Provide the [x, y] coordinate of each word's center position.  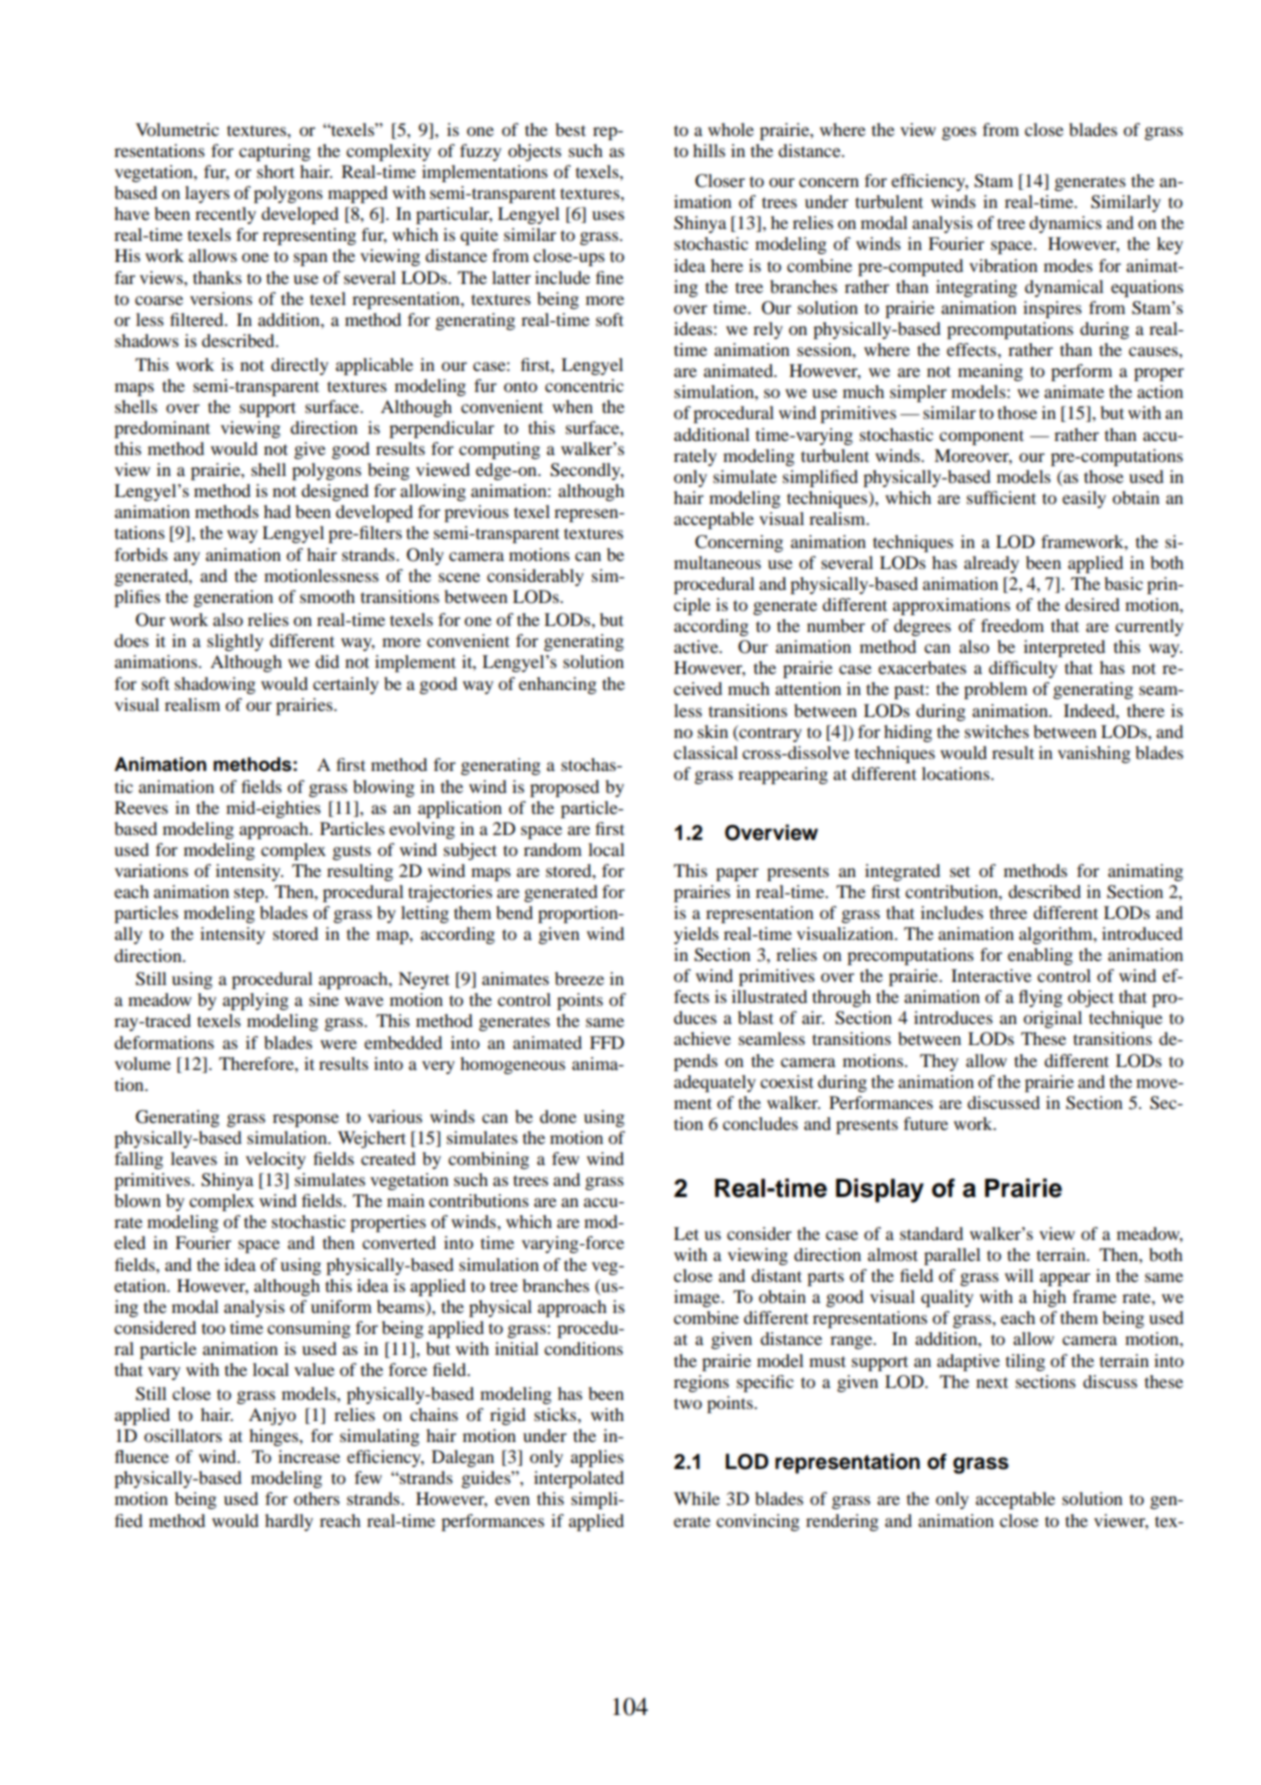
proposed [564, 788]
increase [309, 1456]
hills [709, 150]
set [960, 871]
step [250, 894]
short [275, 171]
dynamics [1065, 224]
